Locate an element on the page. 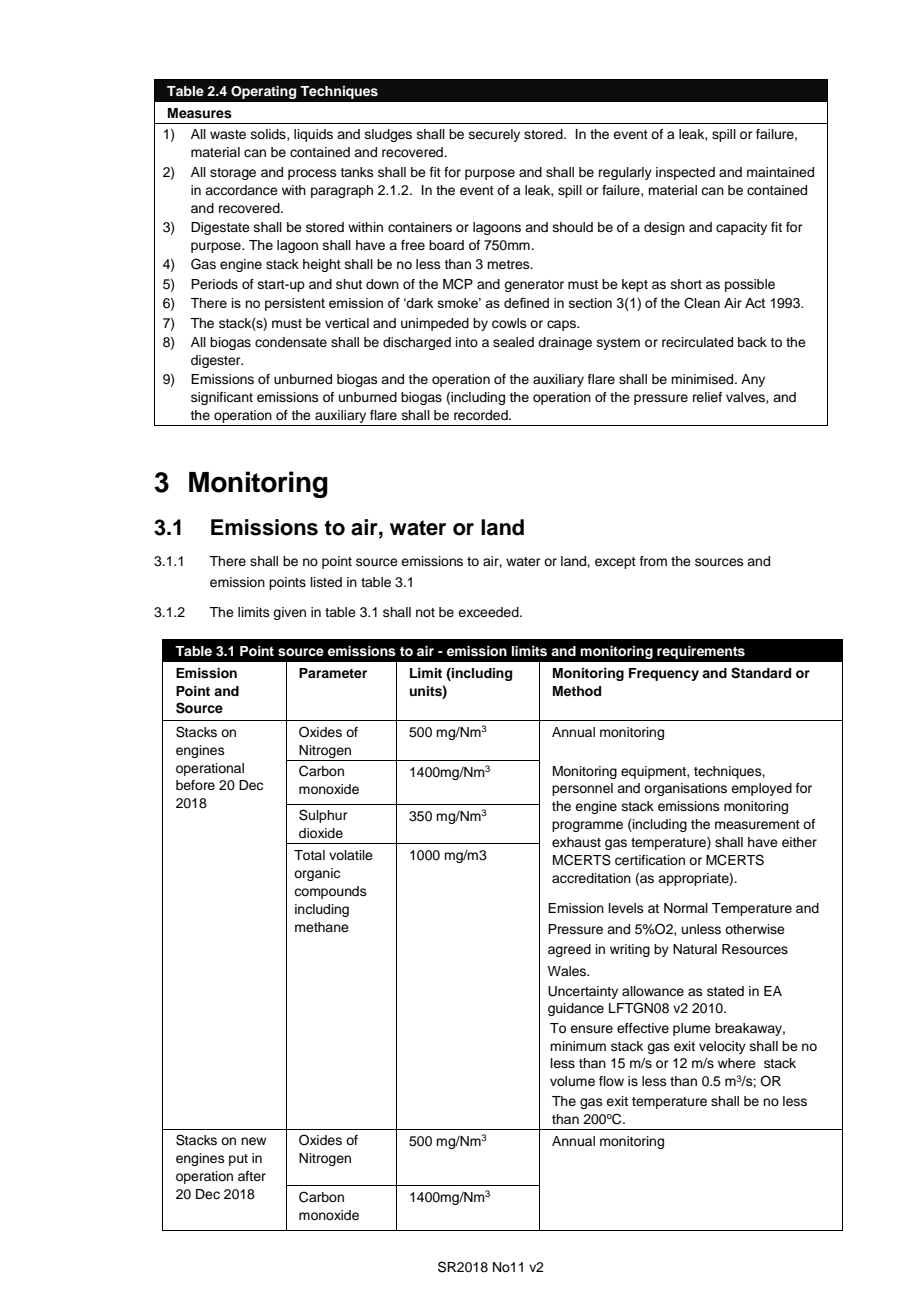 This document has height=1308, width=924. recorded is located at coordinates (482, 415).
